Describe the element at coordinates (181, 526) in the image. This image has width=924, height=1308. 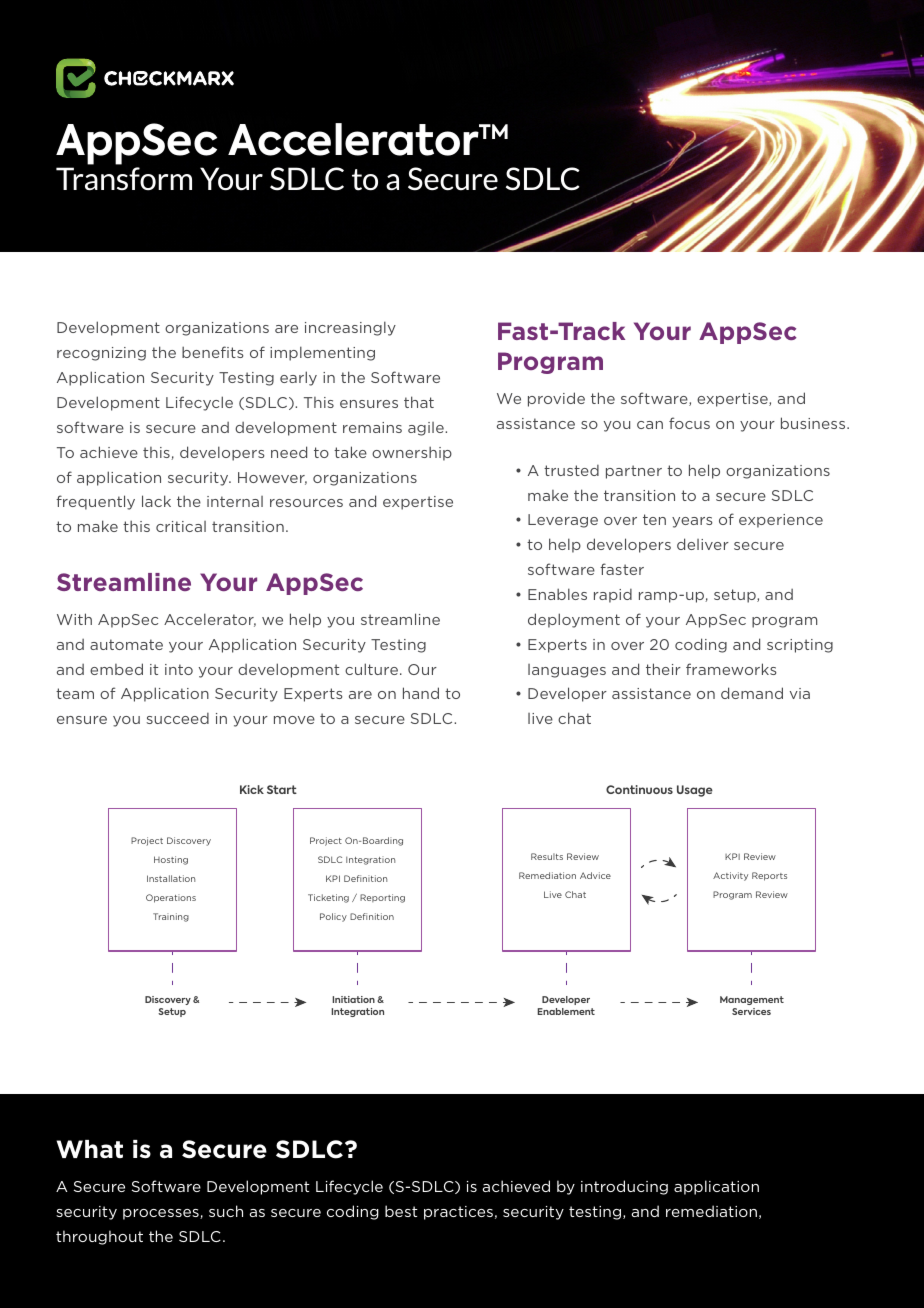
I see `critical` at that location.
